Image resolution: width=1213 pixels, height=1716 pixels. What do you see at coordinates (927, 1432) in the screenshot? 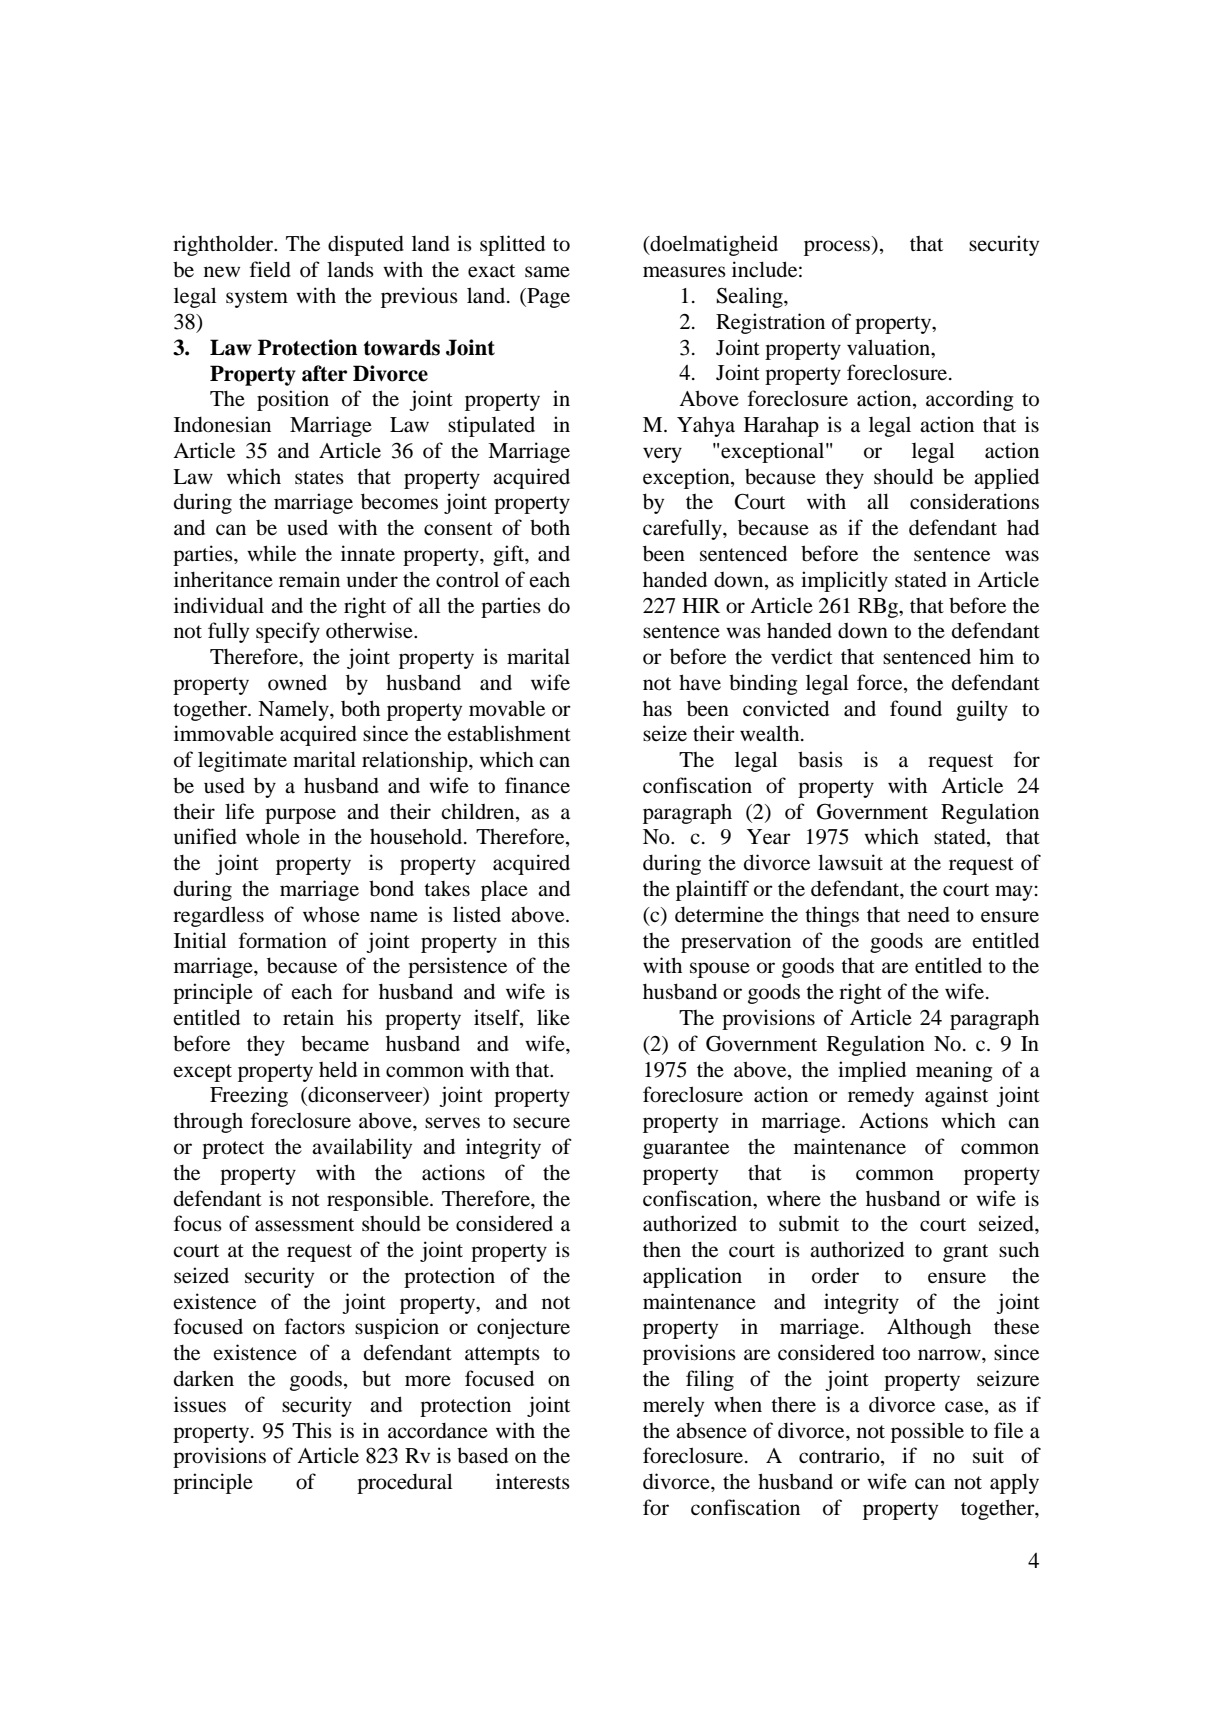
I see `possible` at bounding box center [927, 1432].
